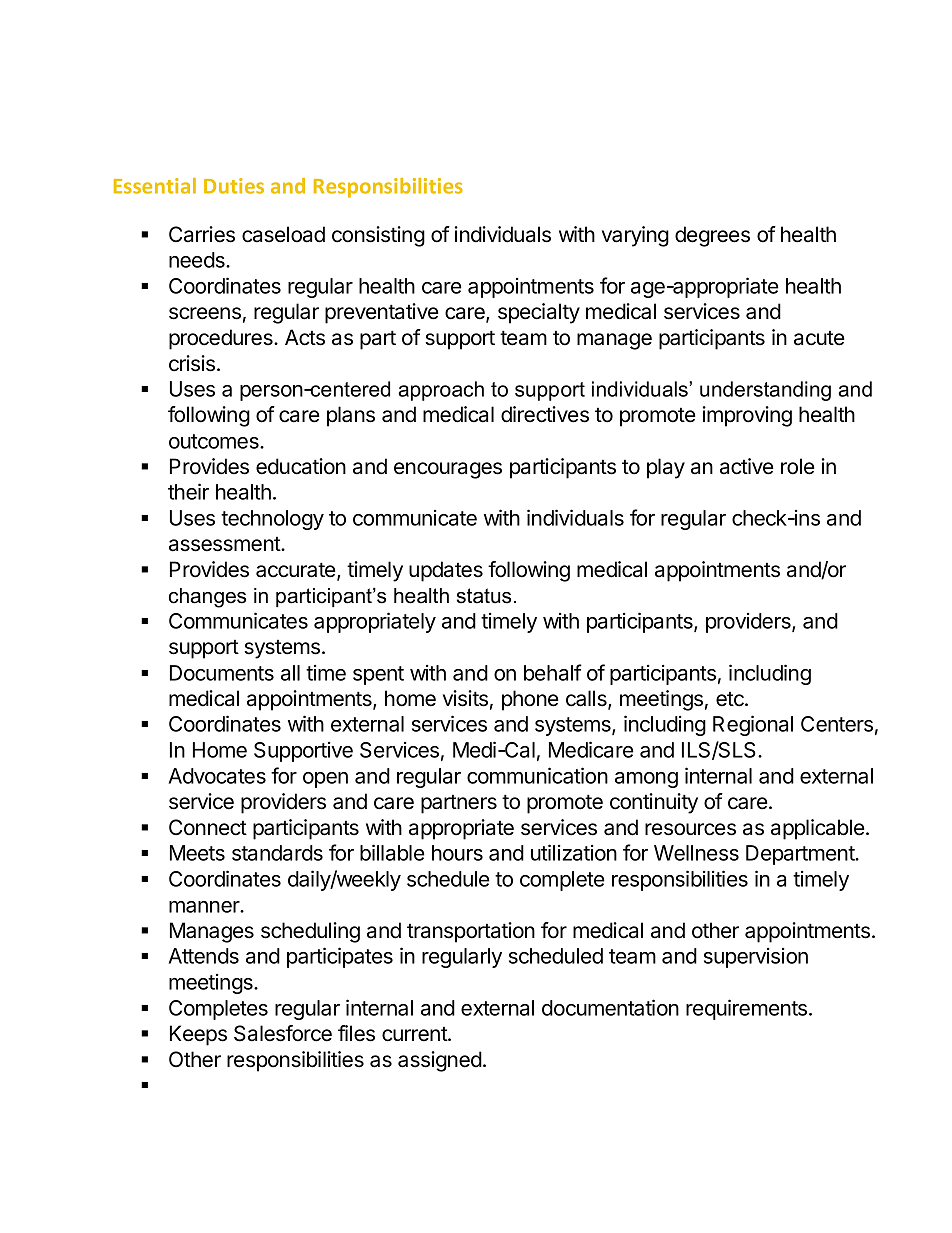 The image size is (952, 1233). Describe the element at coordinates (696, 853) in the screenshot. I see `Wellness` at that location.
